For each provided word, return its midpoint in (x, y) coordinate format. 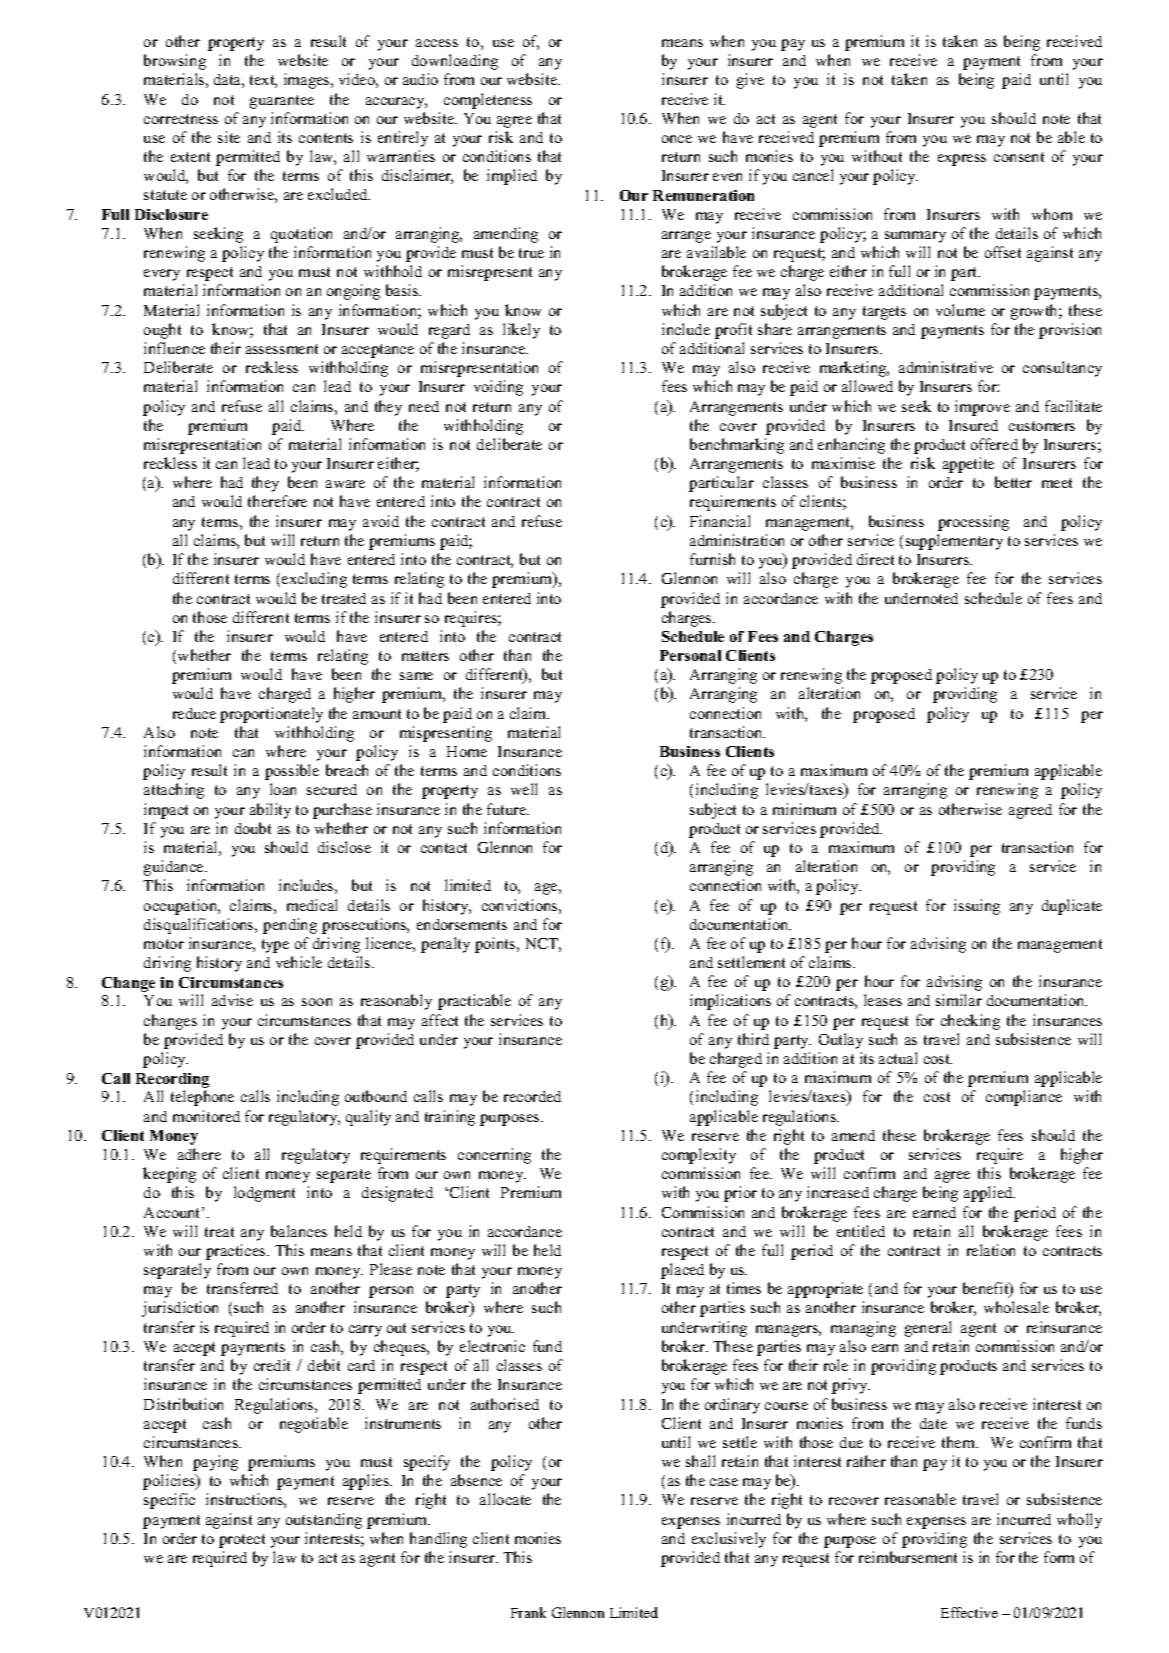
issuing (977, 907)
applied (989, 1194)
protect (242, 1541)
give (750, 81)
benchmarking (737, 446)
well (524, 789)
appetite (968, 465)
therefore (277, 501)
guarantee (282, 102)
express (962, 160)
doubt (253, 828)
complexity (699, 1156)
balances (299, 1231)
